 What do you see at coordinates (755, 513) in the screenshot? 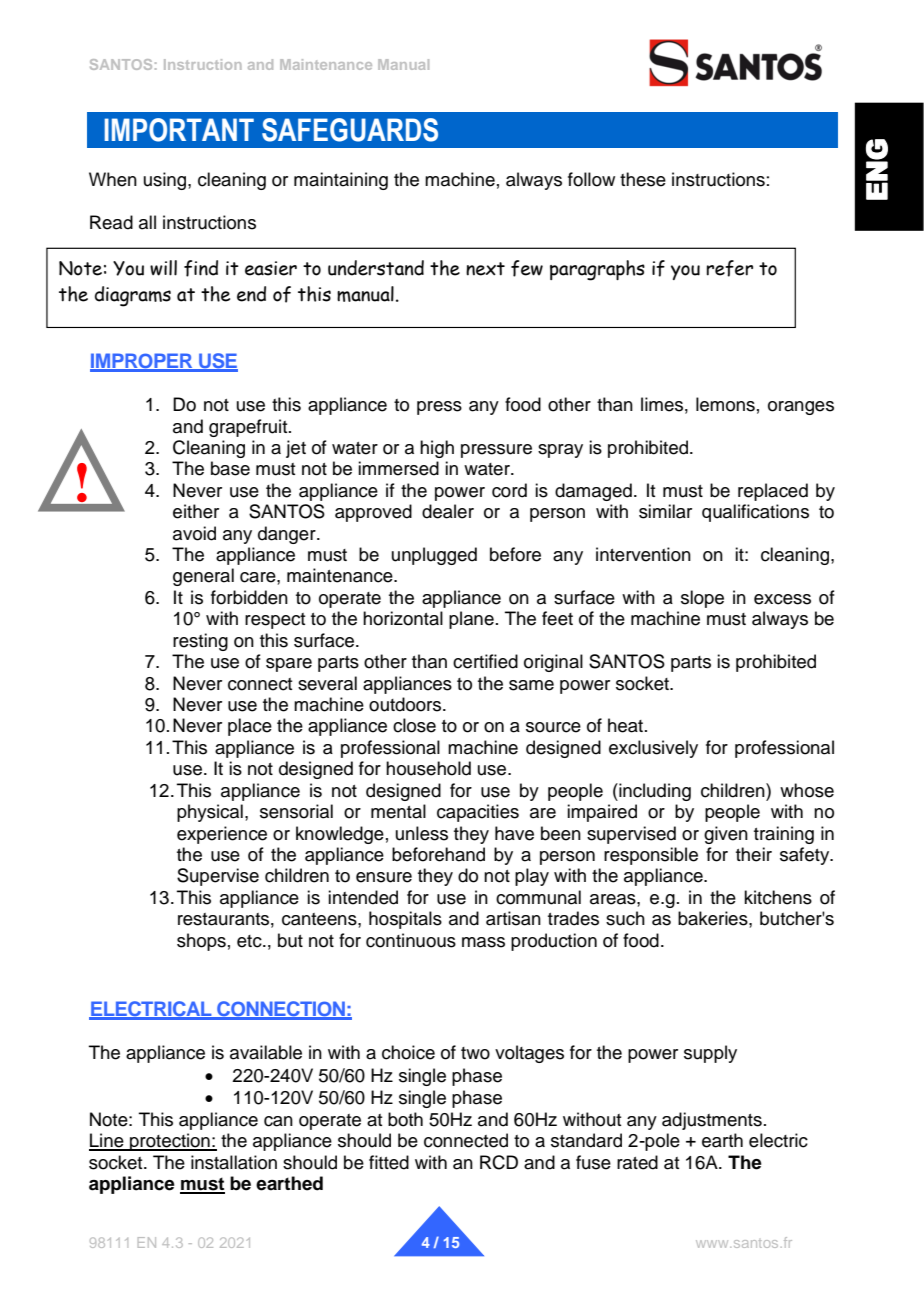
I see `qualifications` at bounding box center [755, 513].
